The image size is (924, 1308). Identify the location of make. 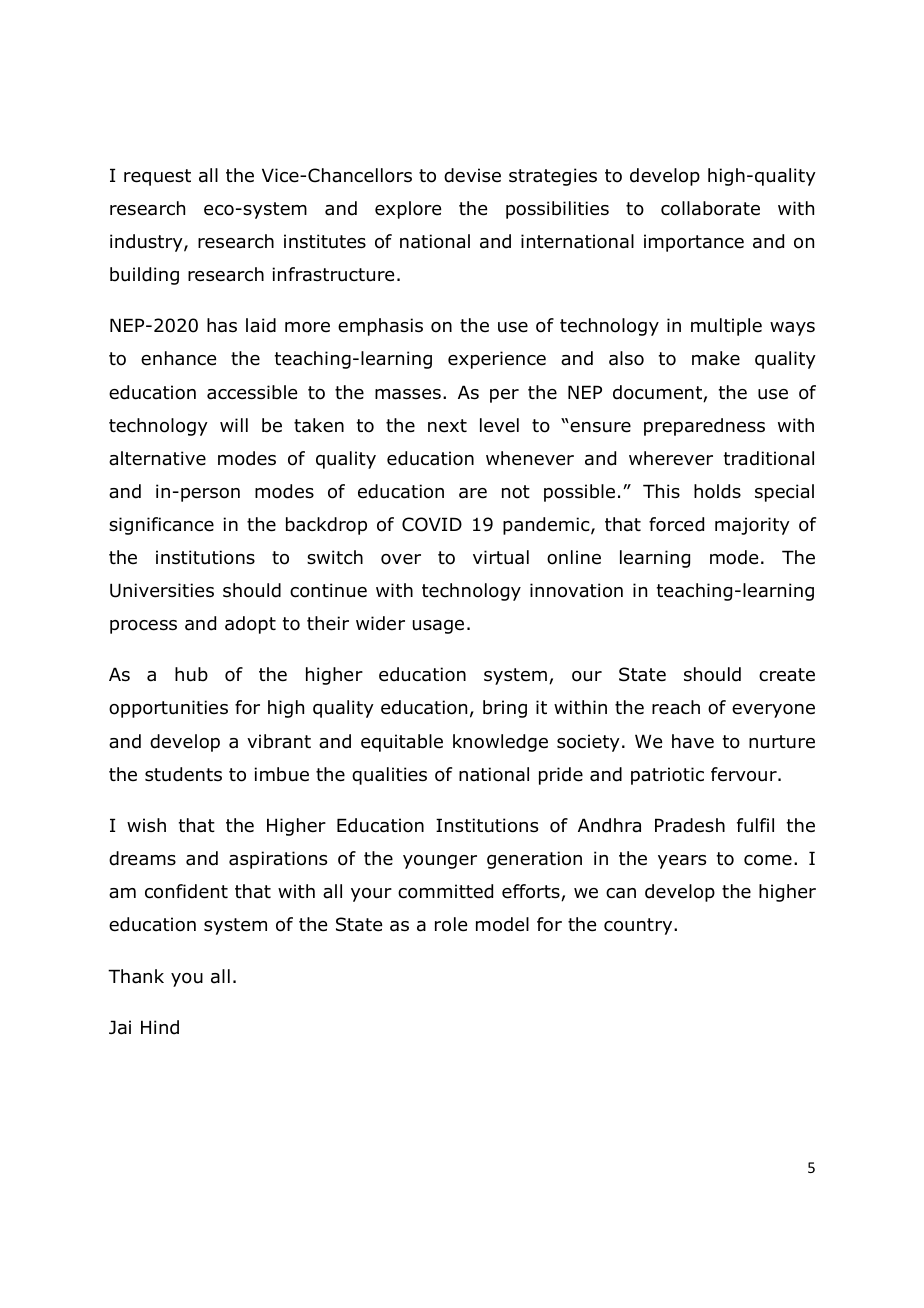
(716, 358).
